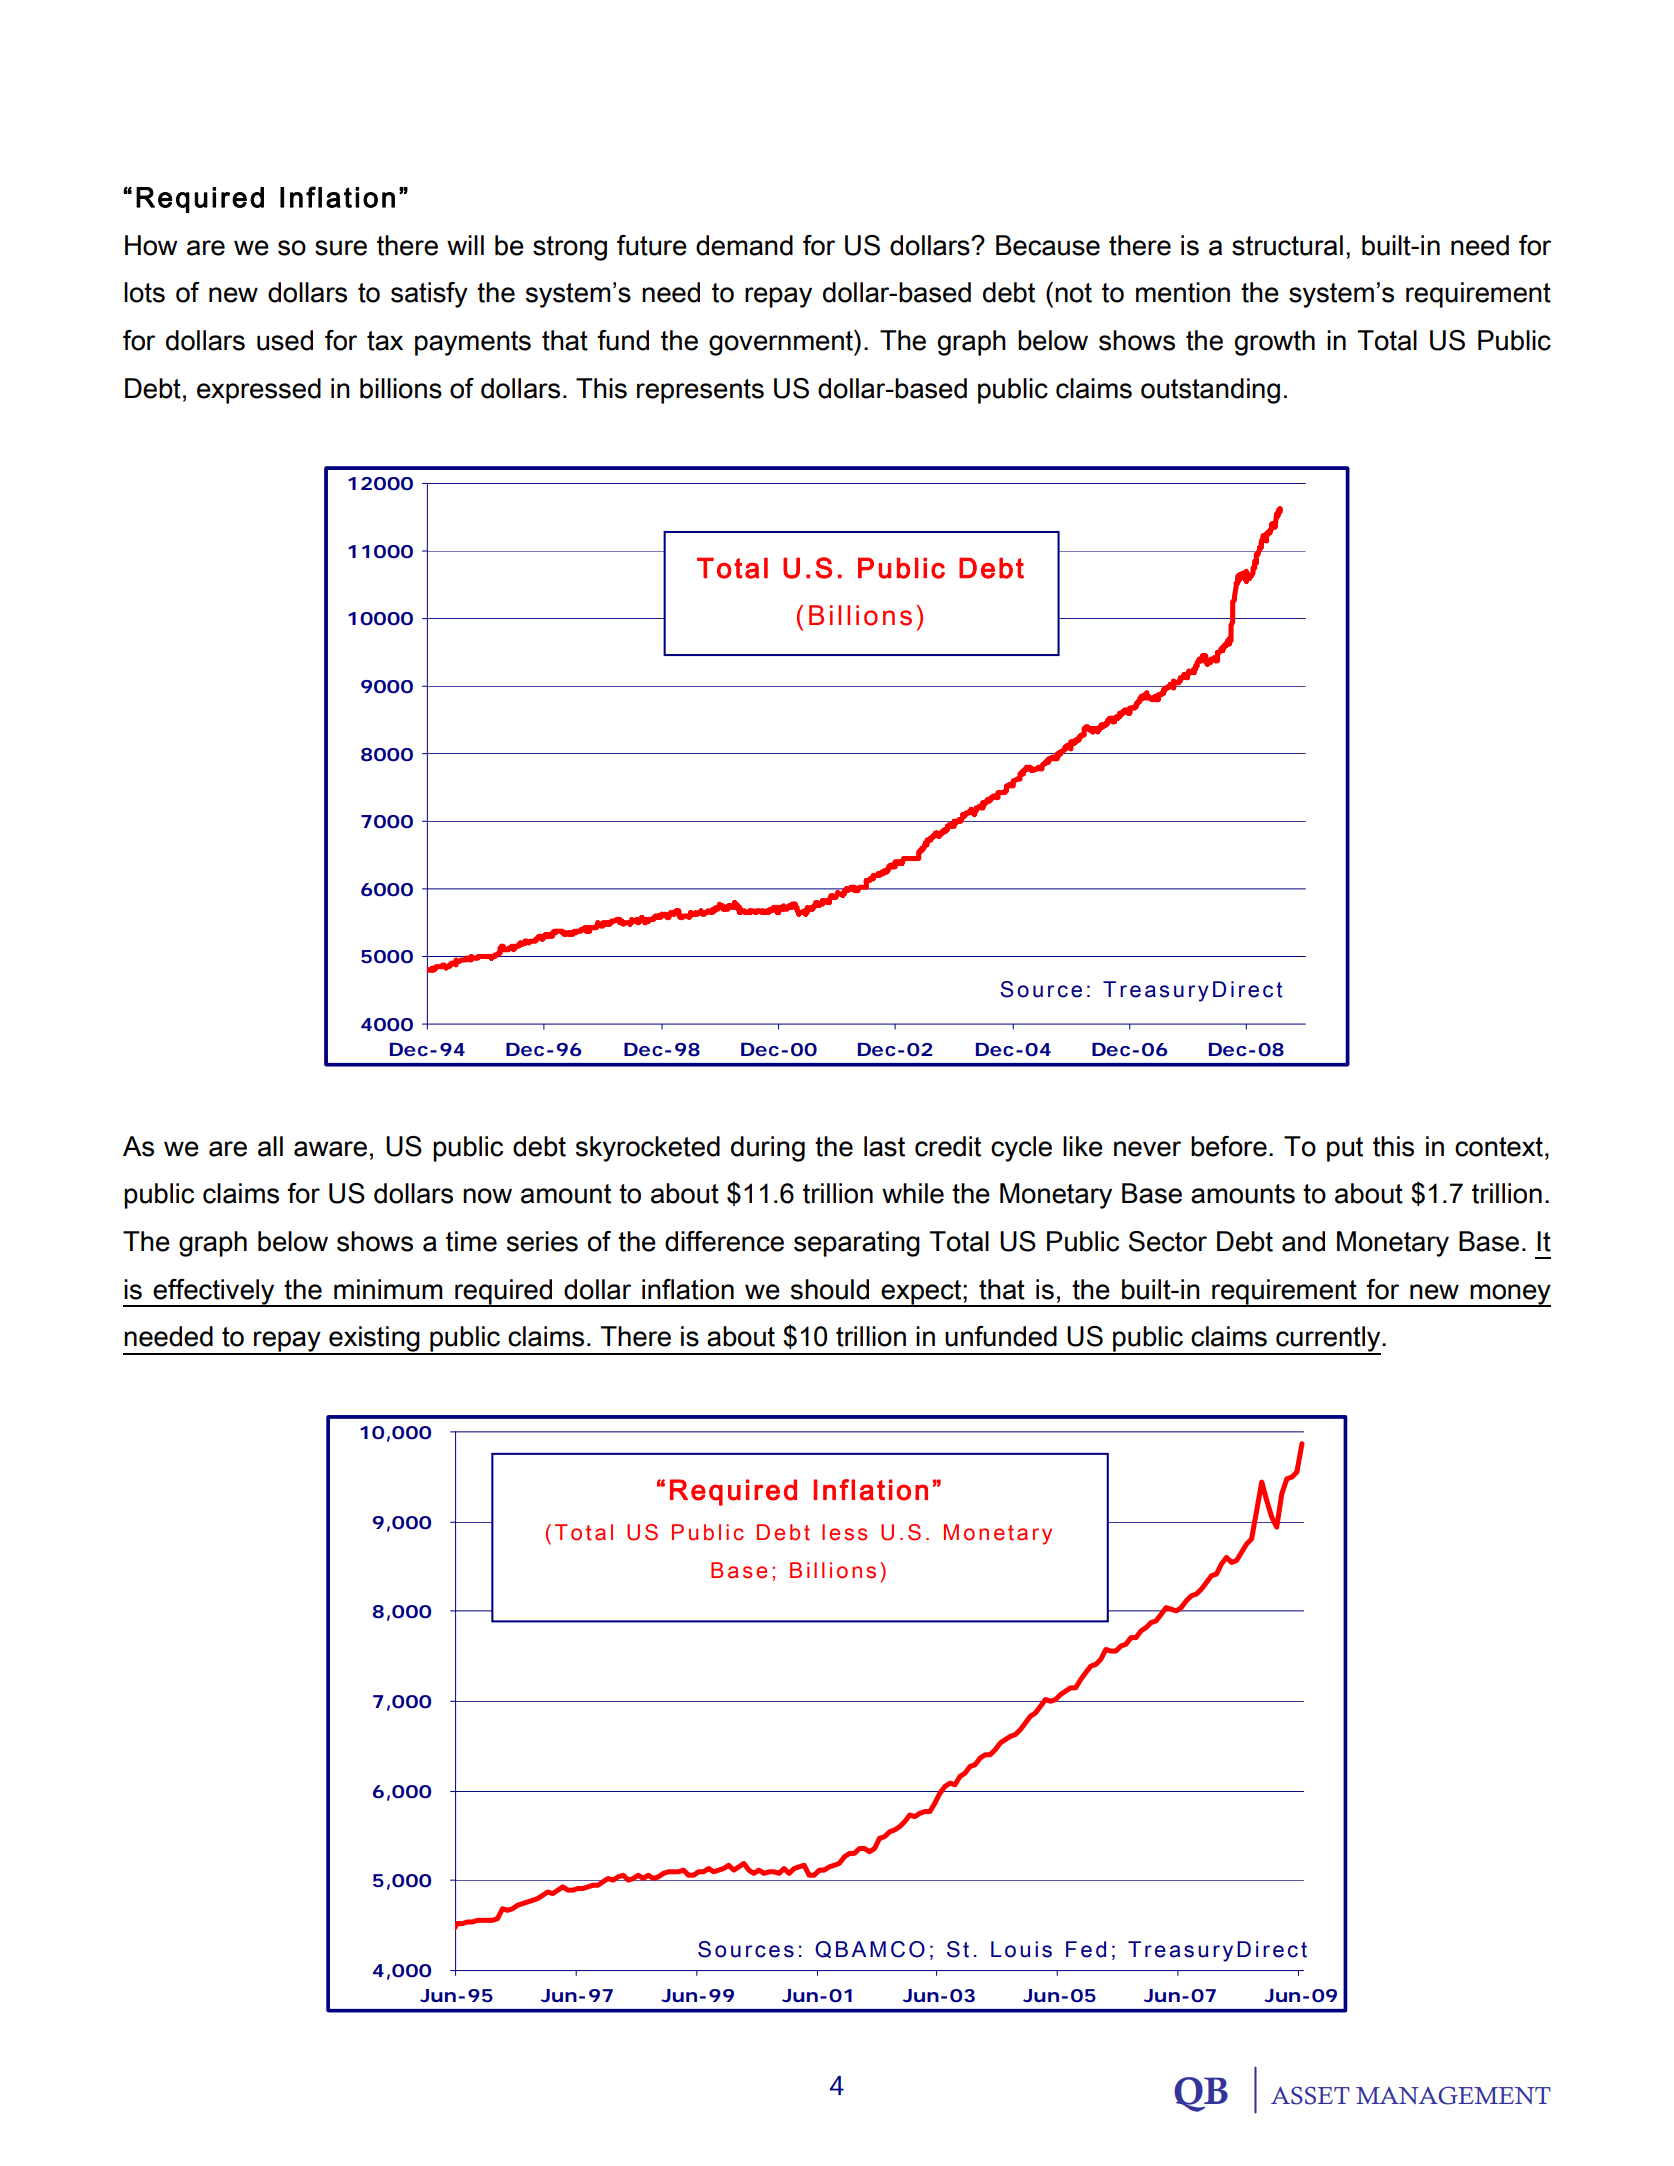 Image resolution: width=1674 pixels, height=2166 pixels. I want to click on growth, so click(1275, 343).
